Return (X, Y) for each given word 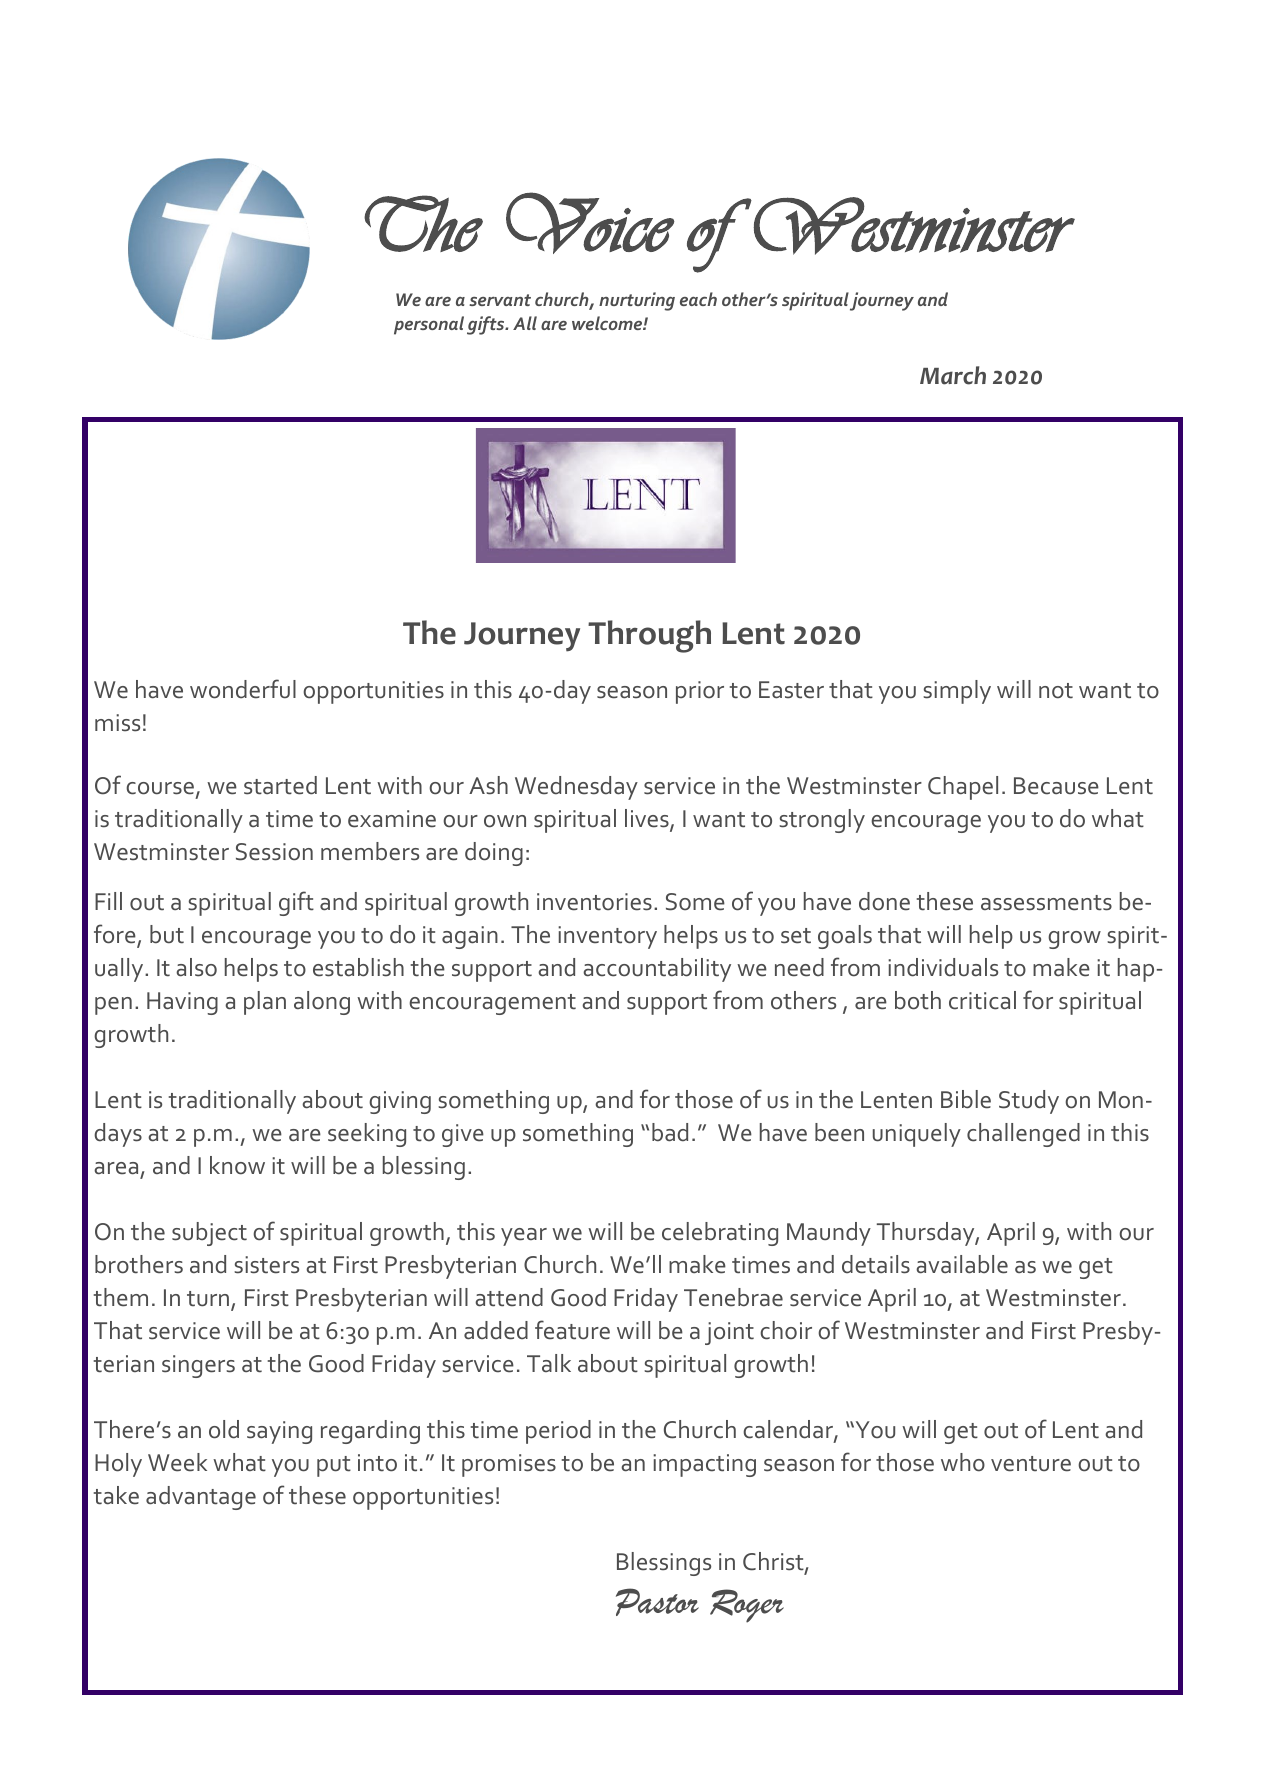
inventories (594, 902)
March (953, 375)
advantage (201, 1498)
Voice (590, 223)
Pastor (657, 1602)
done (884, 901)
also (196, 967)
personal (429, 325)
